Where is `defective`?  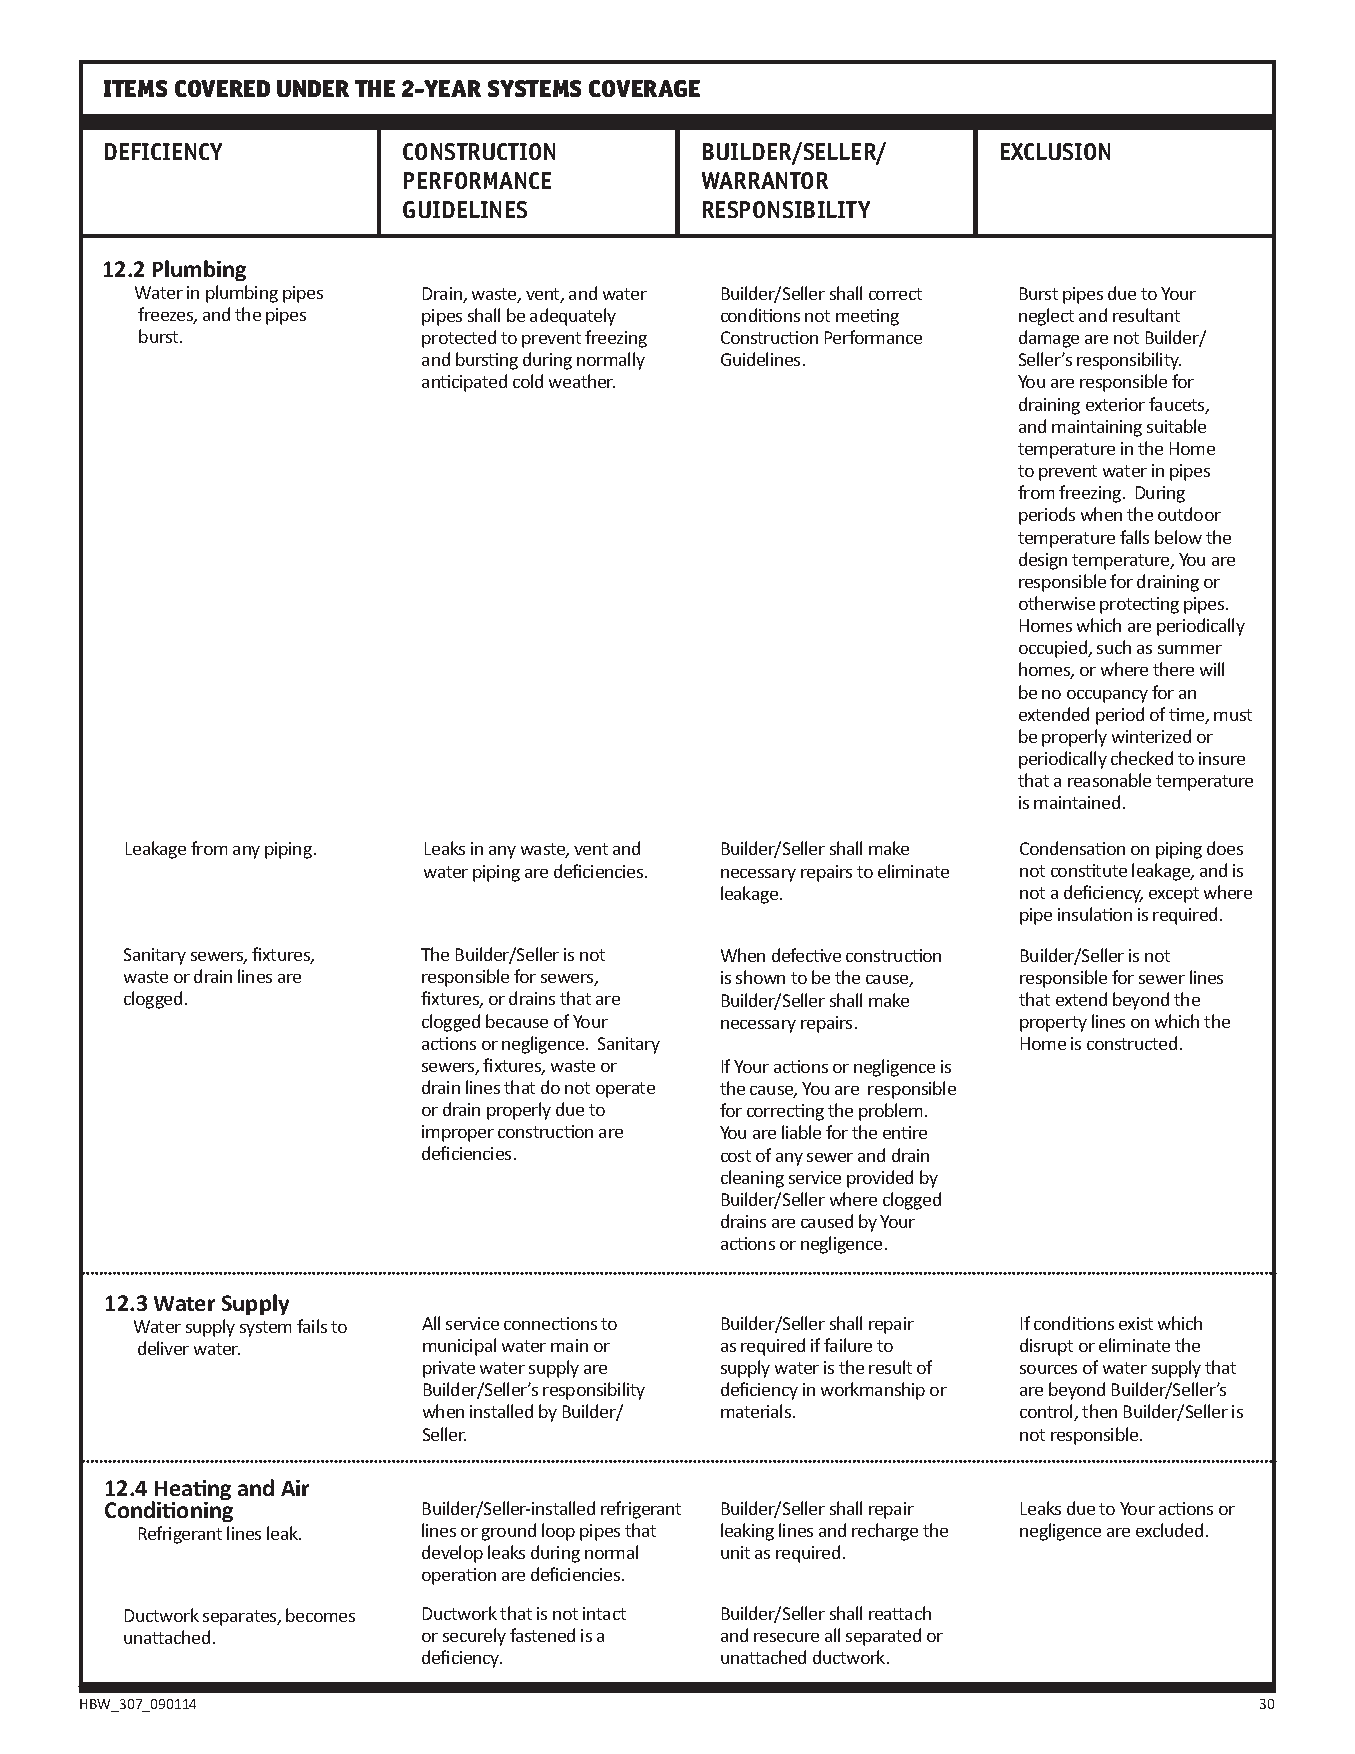 defective is located at coordinates (806, 955).
